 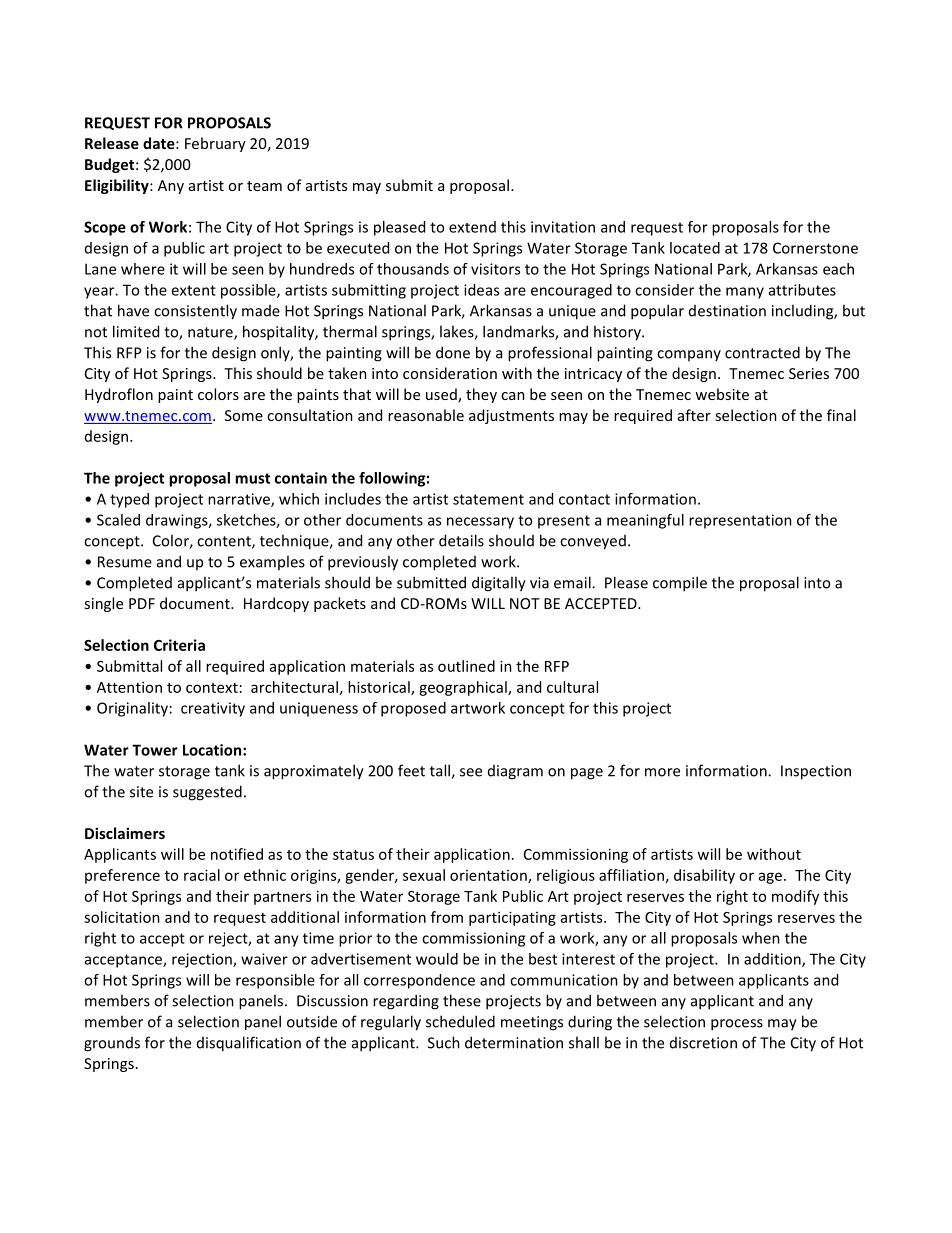 I want to click on disqualification, so click(x=249, y=1044).
